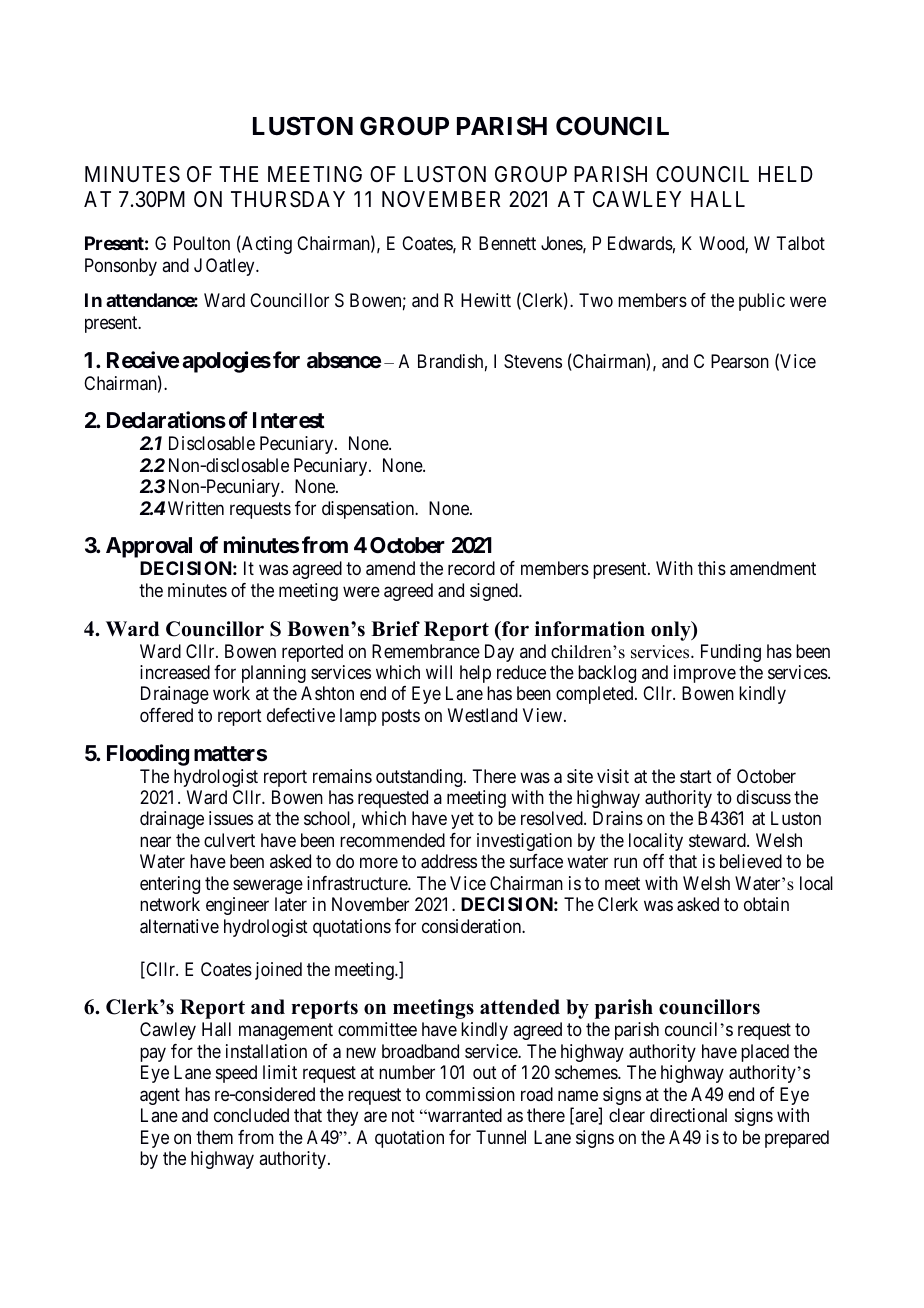 Image resolution: width=924 pixels, height=1308 pixels. Describe the element at coordinates (470, 1094) in the image. I see `commission` at that location.
